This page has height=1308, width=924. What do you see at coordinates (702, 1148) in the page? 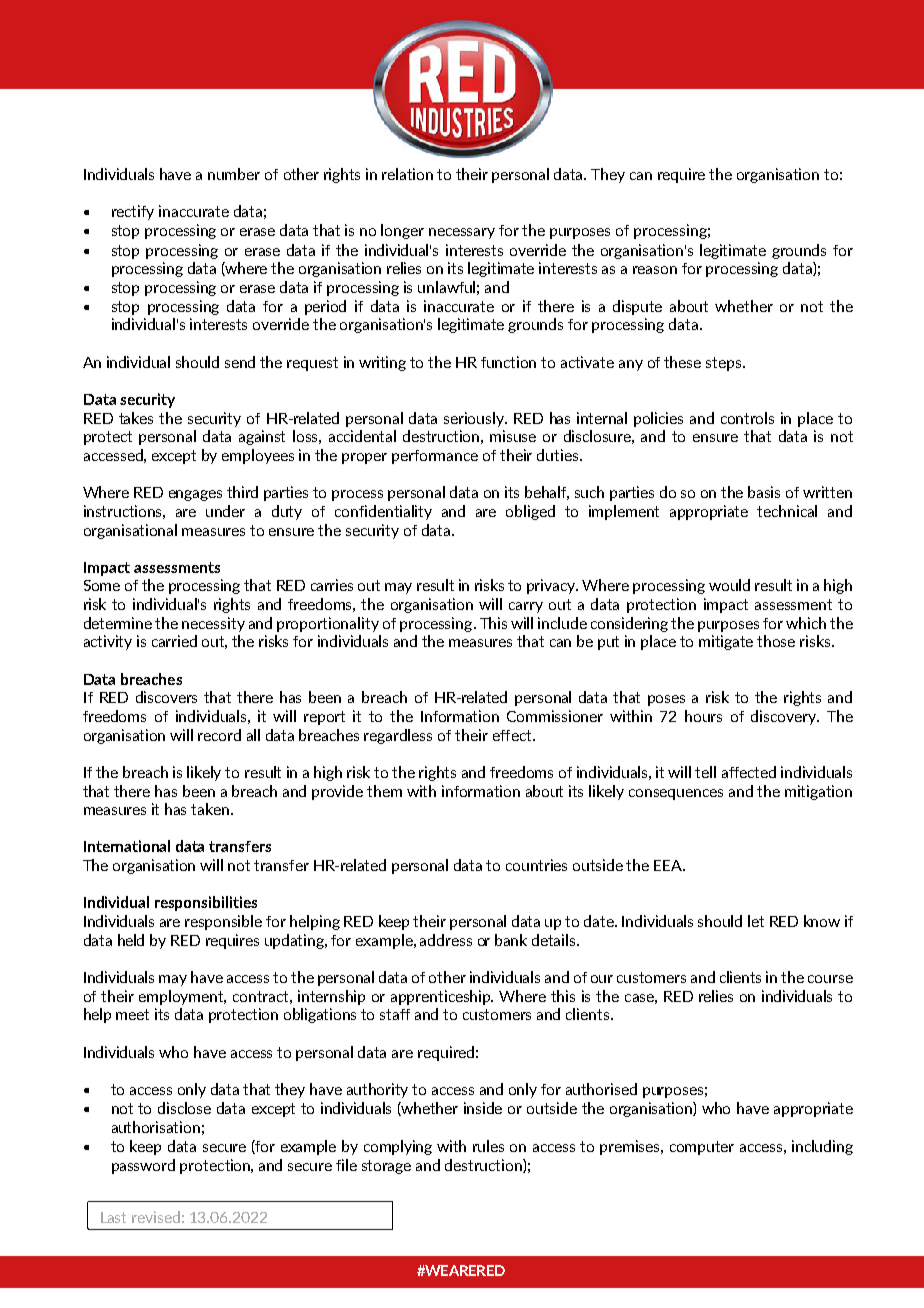
I see `computer` at bounding box center [702, 1148].
